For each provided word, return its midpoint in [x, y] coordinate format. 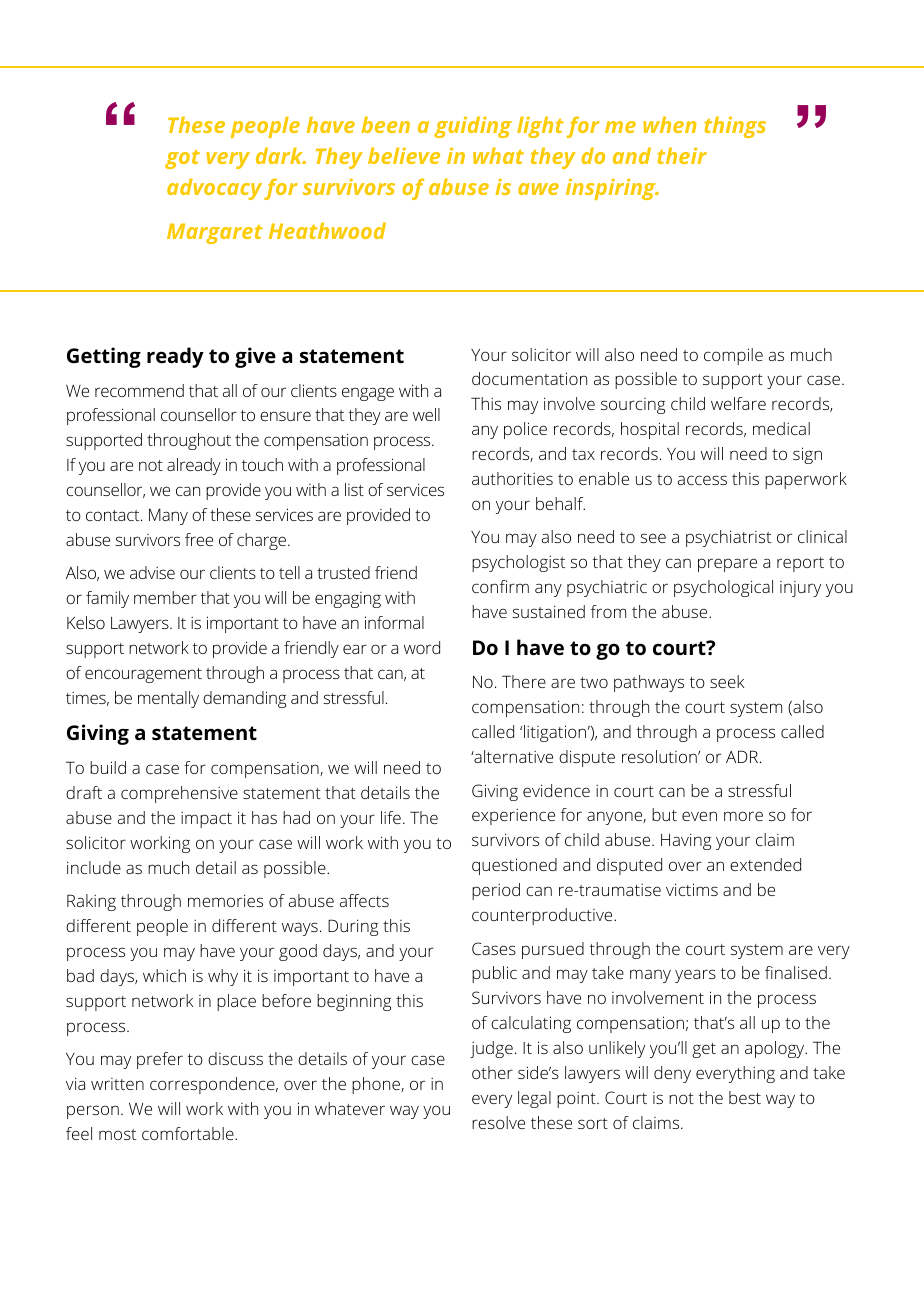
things [735, 127]
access [702, 480]
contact [114, 515]
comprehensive [179, 794]
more [743, 816]
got [182, 159]
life [391, 817]
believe [404, 155]
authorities [512, 478]
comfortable [189, 1133]
